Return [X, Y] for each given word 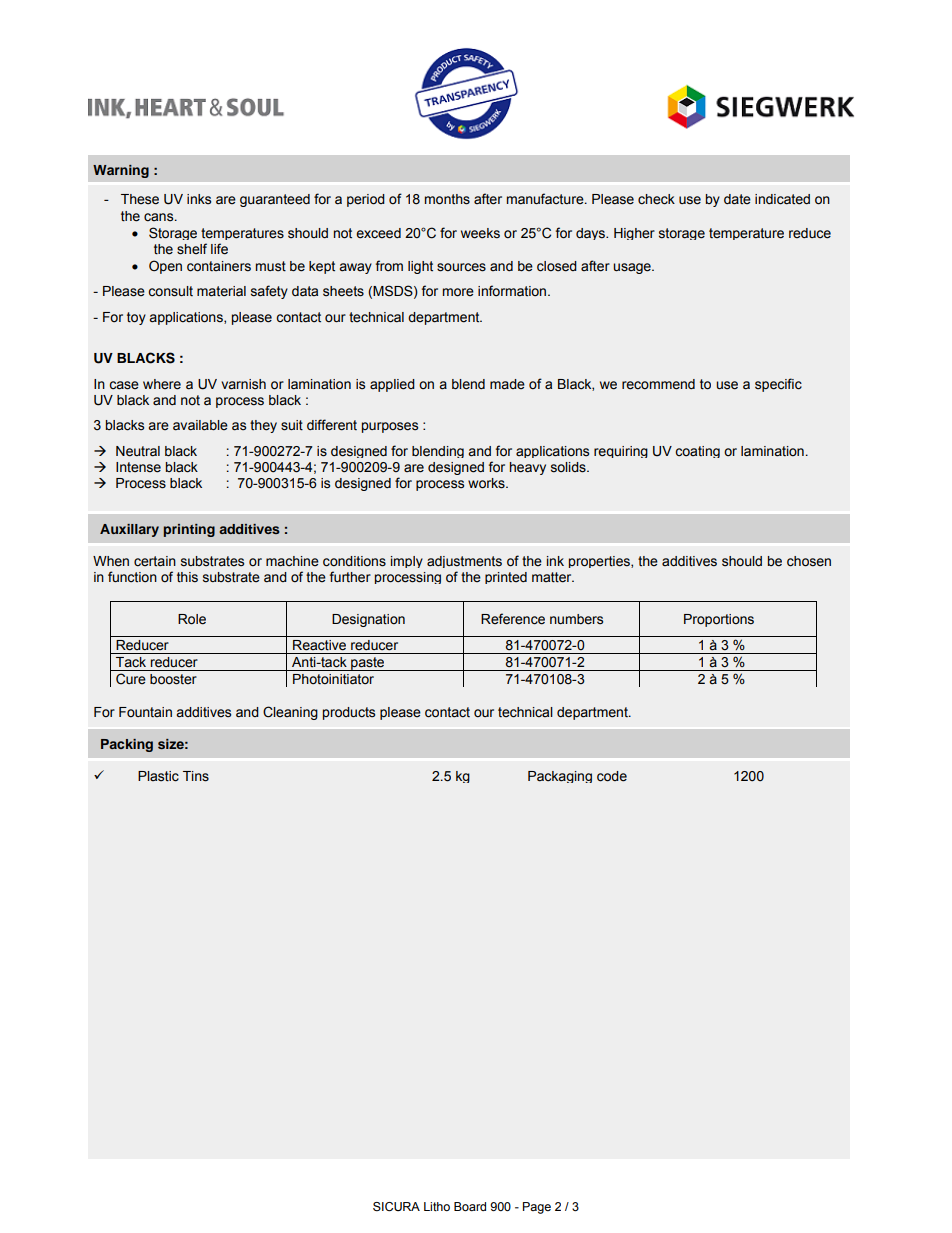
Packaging [560, 777]
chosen [809, 561]
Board [470, 1206]
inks [199, 199]
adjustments [464, 562]
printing [189, 530]
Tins [196, 776]
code [612, 776]
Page [537, 1208]
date [737, 199]
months [447, 199]
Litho [437, 1206]
